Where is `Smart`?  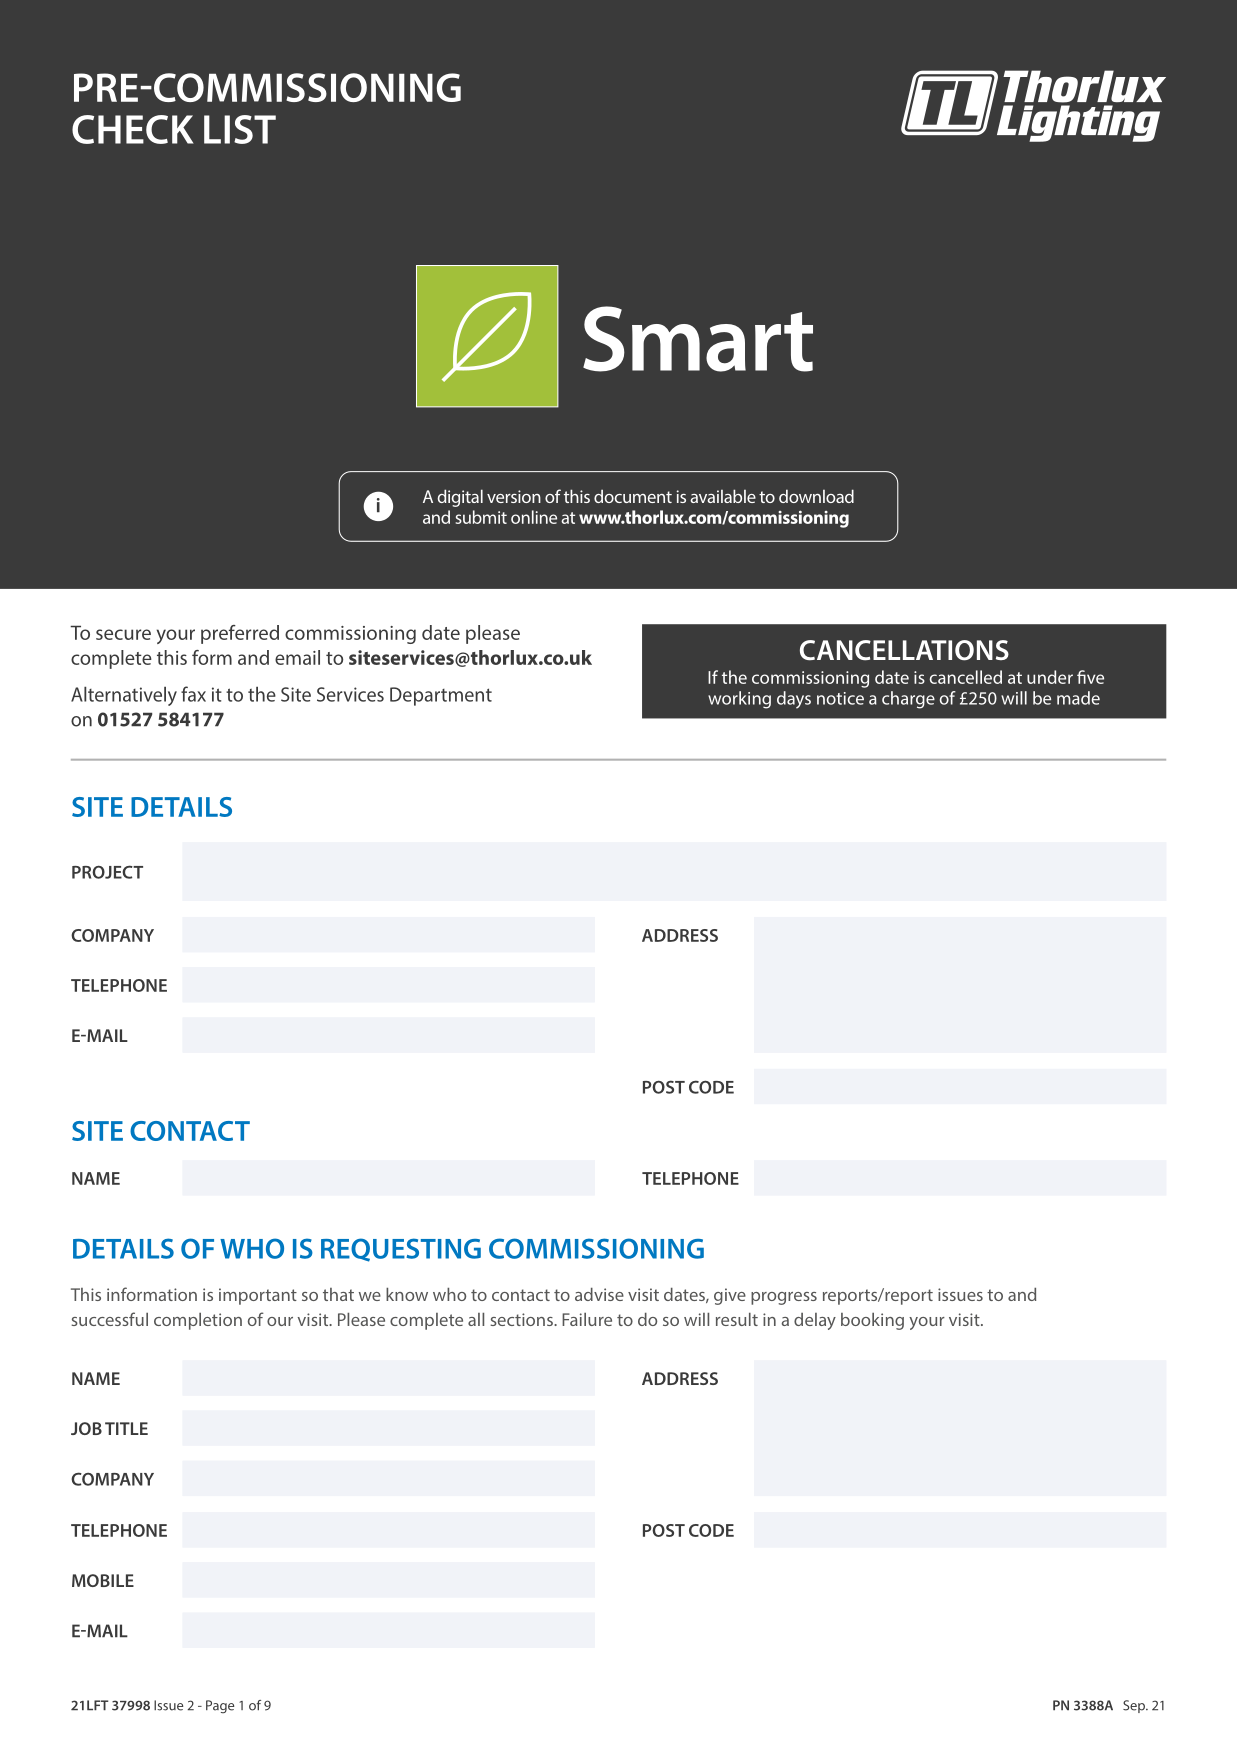
Smart is located at coordinates (698, 339).
